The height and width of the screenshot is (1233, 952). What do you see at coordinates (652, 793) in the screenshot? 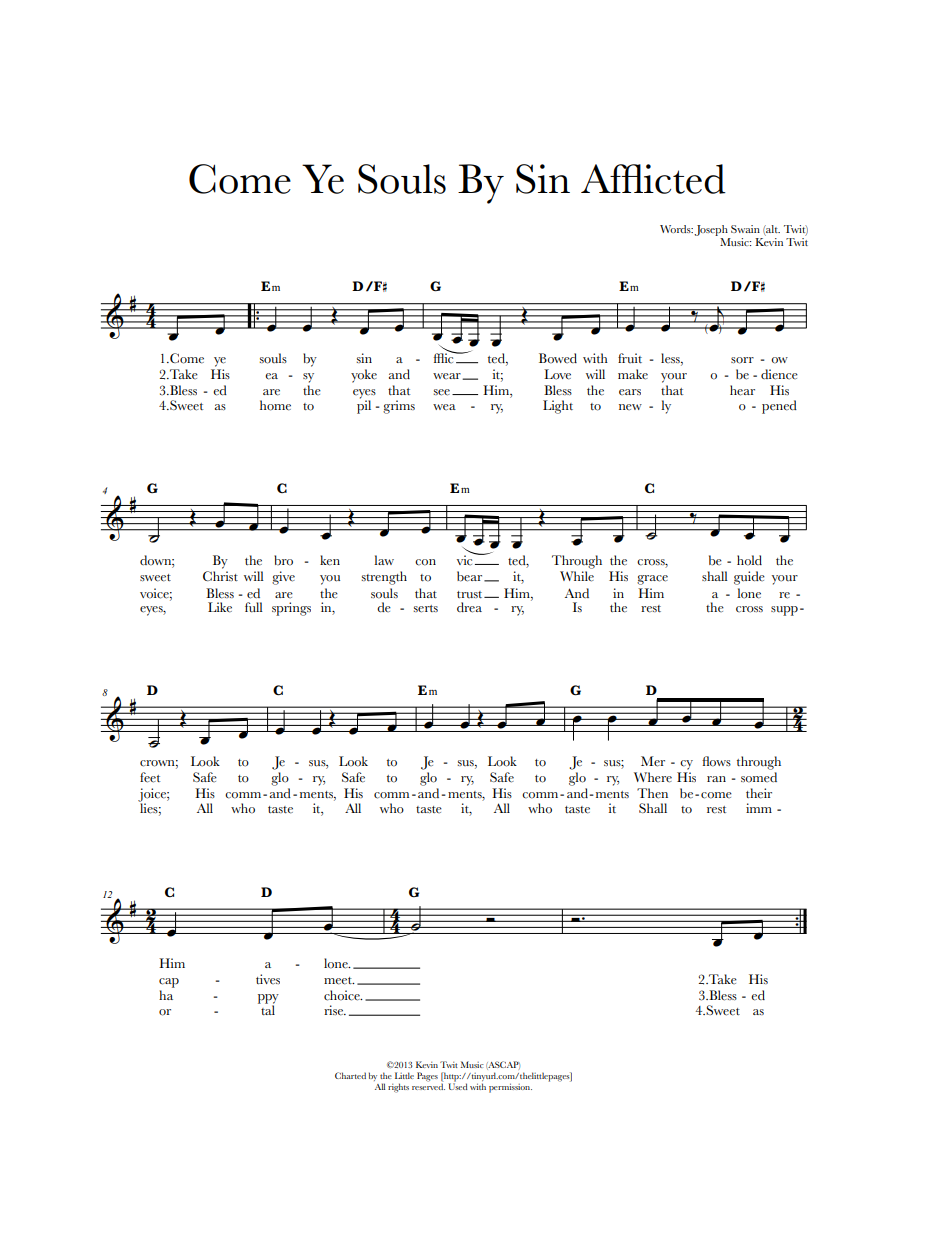
I see `Then` at bounding box center [652, 793].
